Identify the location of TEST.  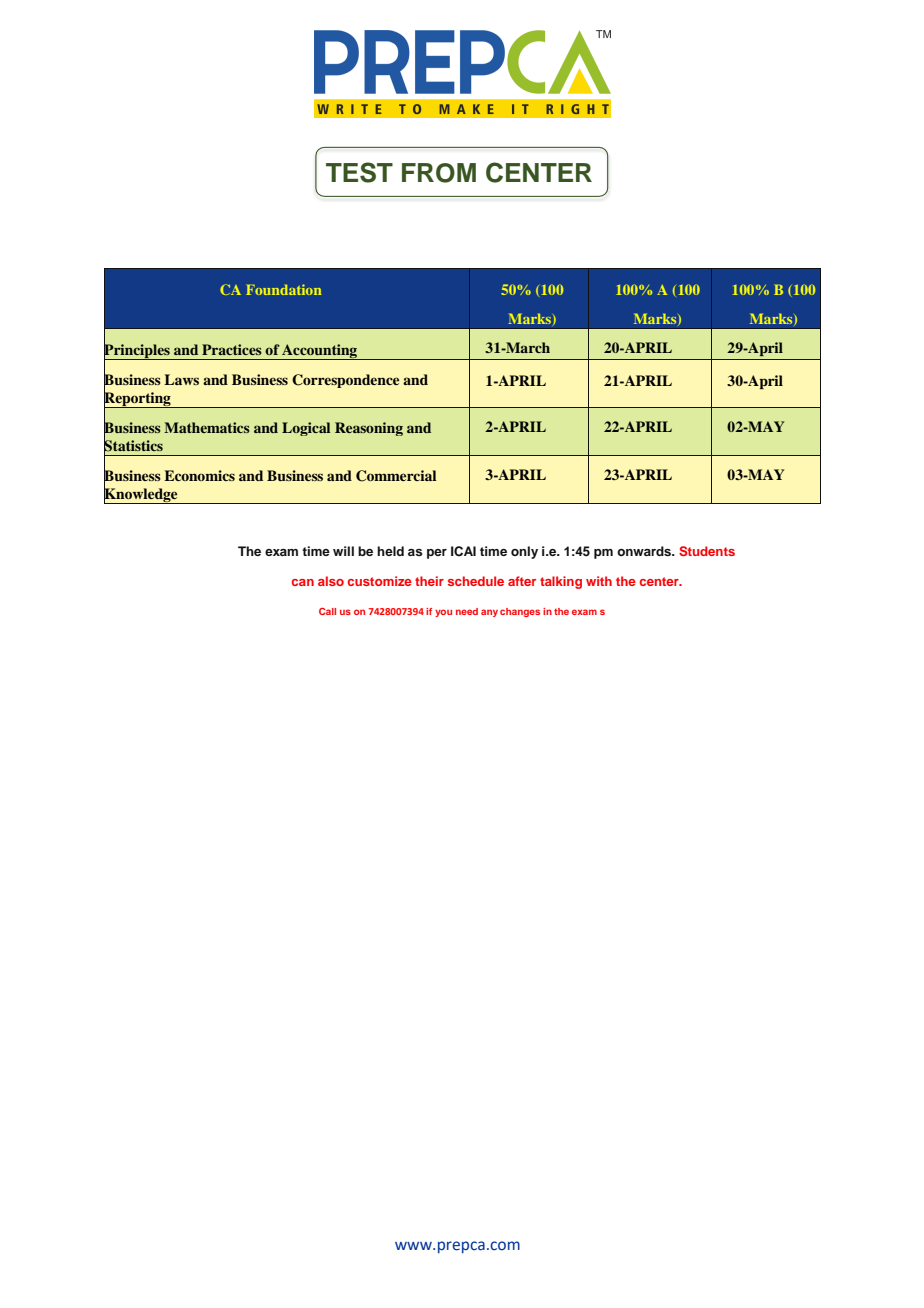
(359, 172).
